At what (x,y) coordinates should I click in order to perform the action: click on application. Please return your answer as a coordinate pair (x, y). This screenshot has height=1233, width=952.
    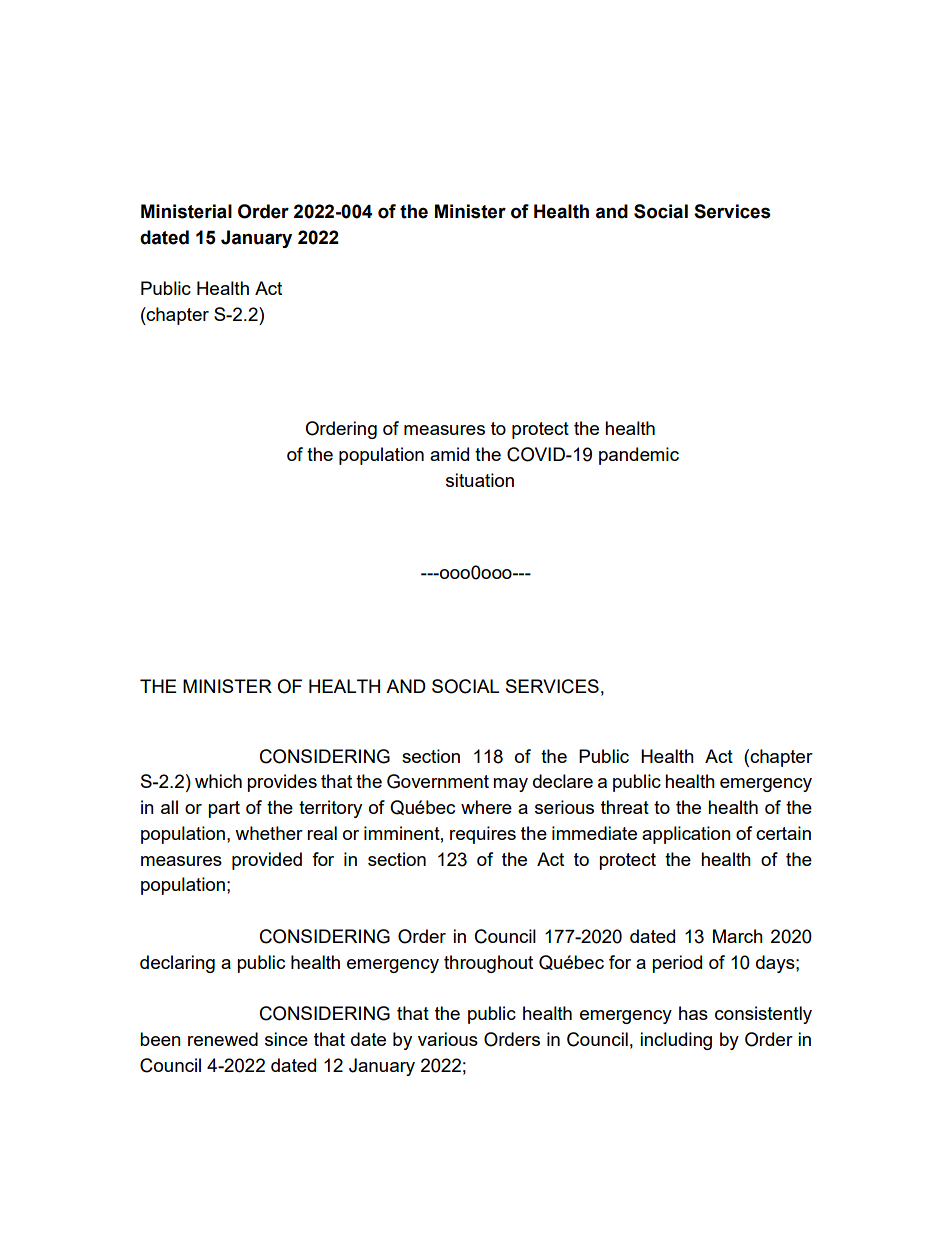
    Looking at the image, I should click on (686, 835).
